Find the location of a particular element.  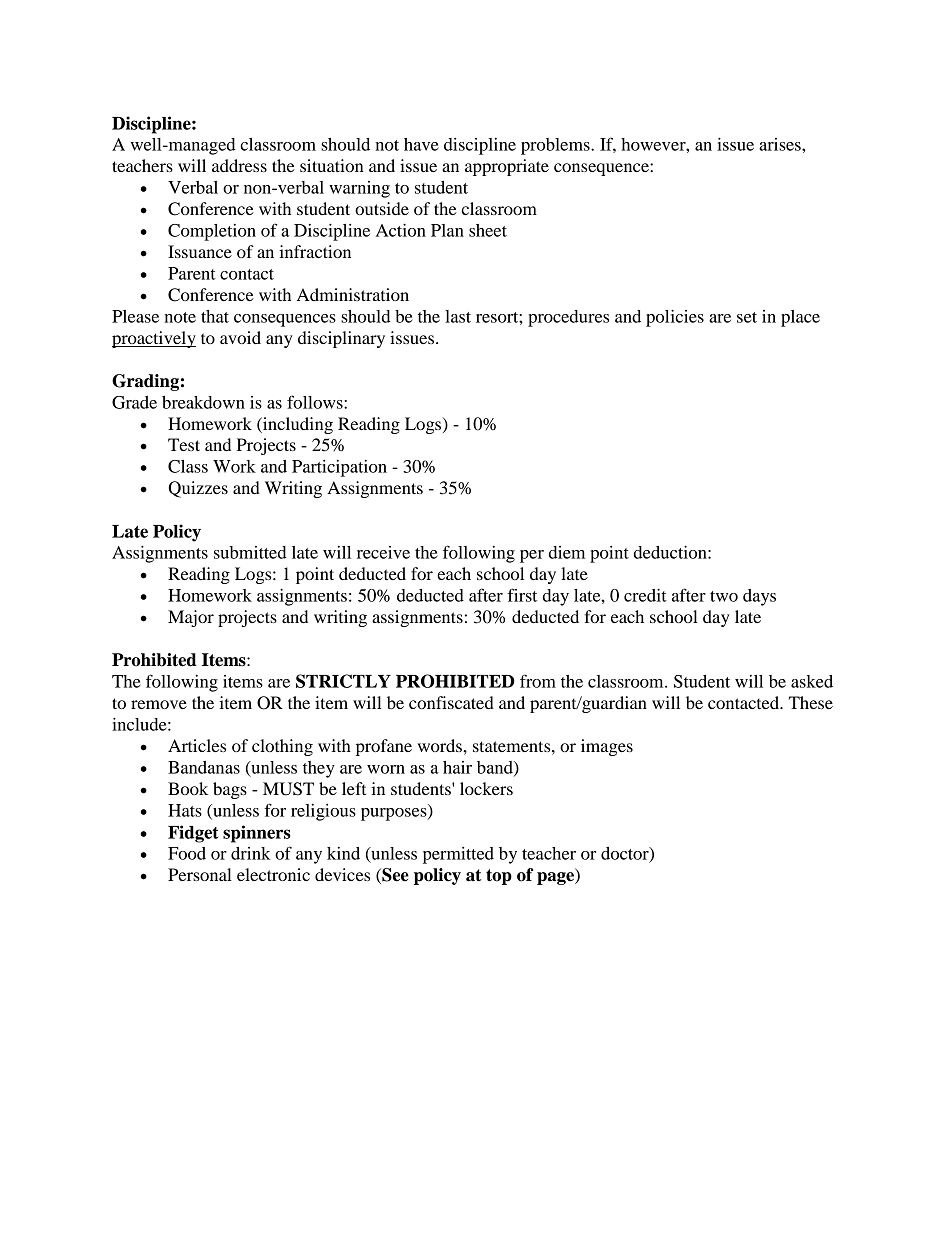

appropriate is located at coordinates (507, 167).
